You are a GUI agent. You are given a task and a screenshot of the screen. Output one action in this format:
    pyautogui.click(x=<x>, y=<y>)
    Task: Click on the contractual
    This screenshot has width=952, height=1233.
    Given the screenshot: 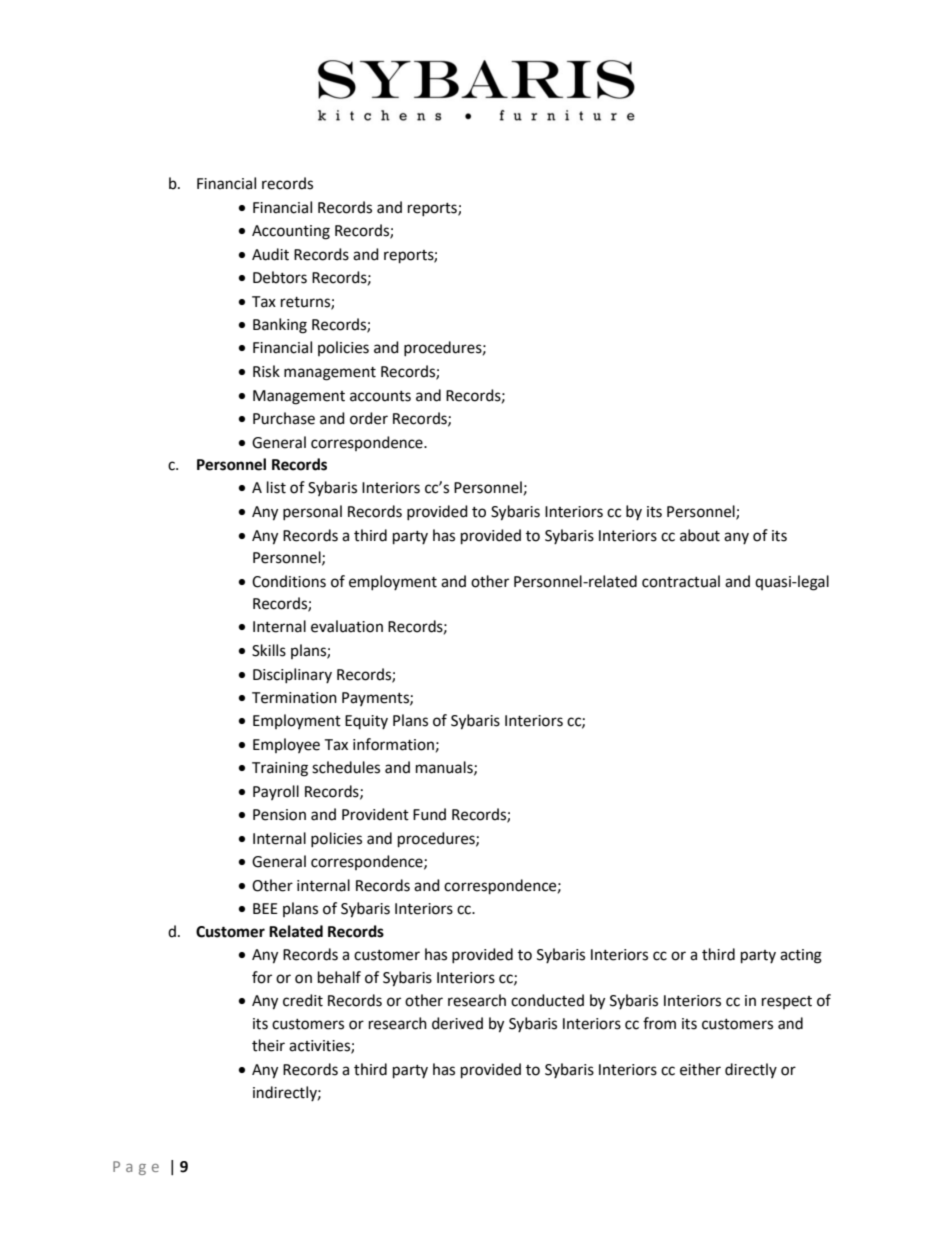 What is the action you would take?
    pyautogui.click(x=681, y=581)
